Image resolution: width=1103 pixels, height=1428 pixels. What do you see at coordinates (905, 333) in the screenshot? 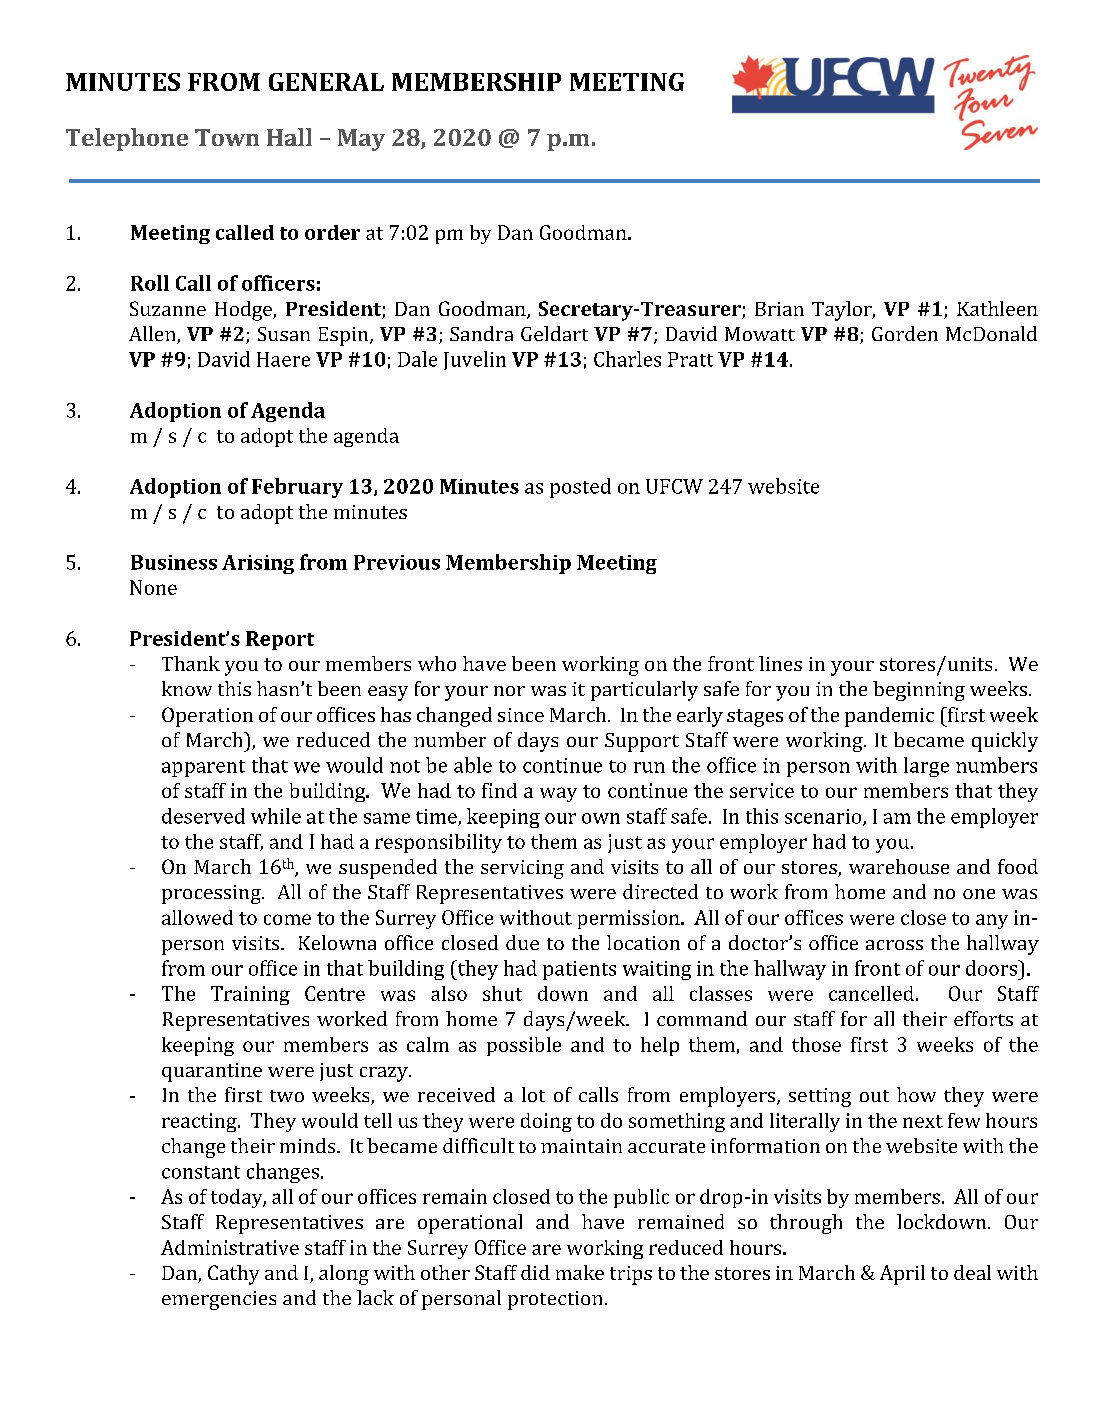
I see `Gorden` at bounding box center [905, 333].
